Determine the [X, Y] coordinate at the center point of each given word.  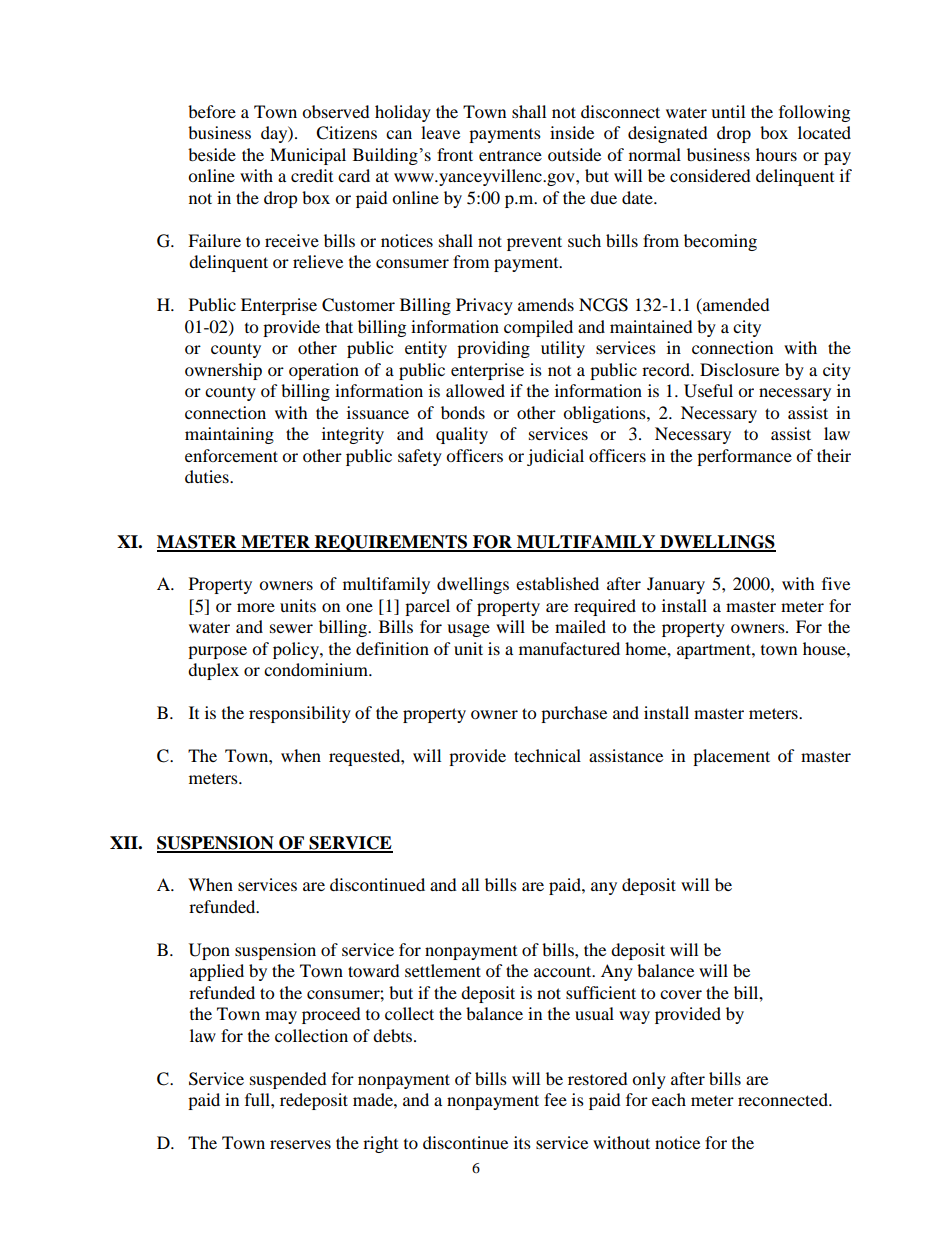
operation [324, 371]
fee [555, 1099]
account [564, 971]
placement [731, 757]
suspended [288, 1080]
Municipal [308, 156]
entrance [510, 156]
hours [776, 154]
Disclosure [739, 369]
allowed [475, 390]
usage [468, 630]
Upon [209, 951]
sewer [291, 628]
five [836, 583]
